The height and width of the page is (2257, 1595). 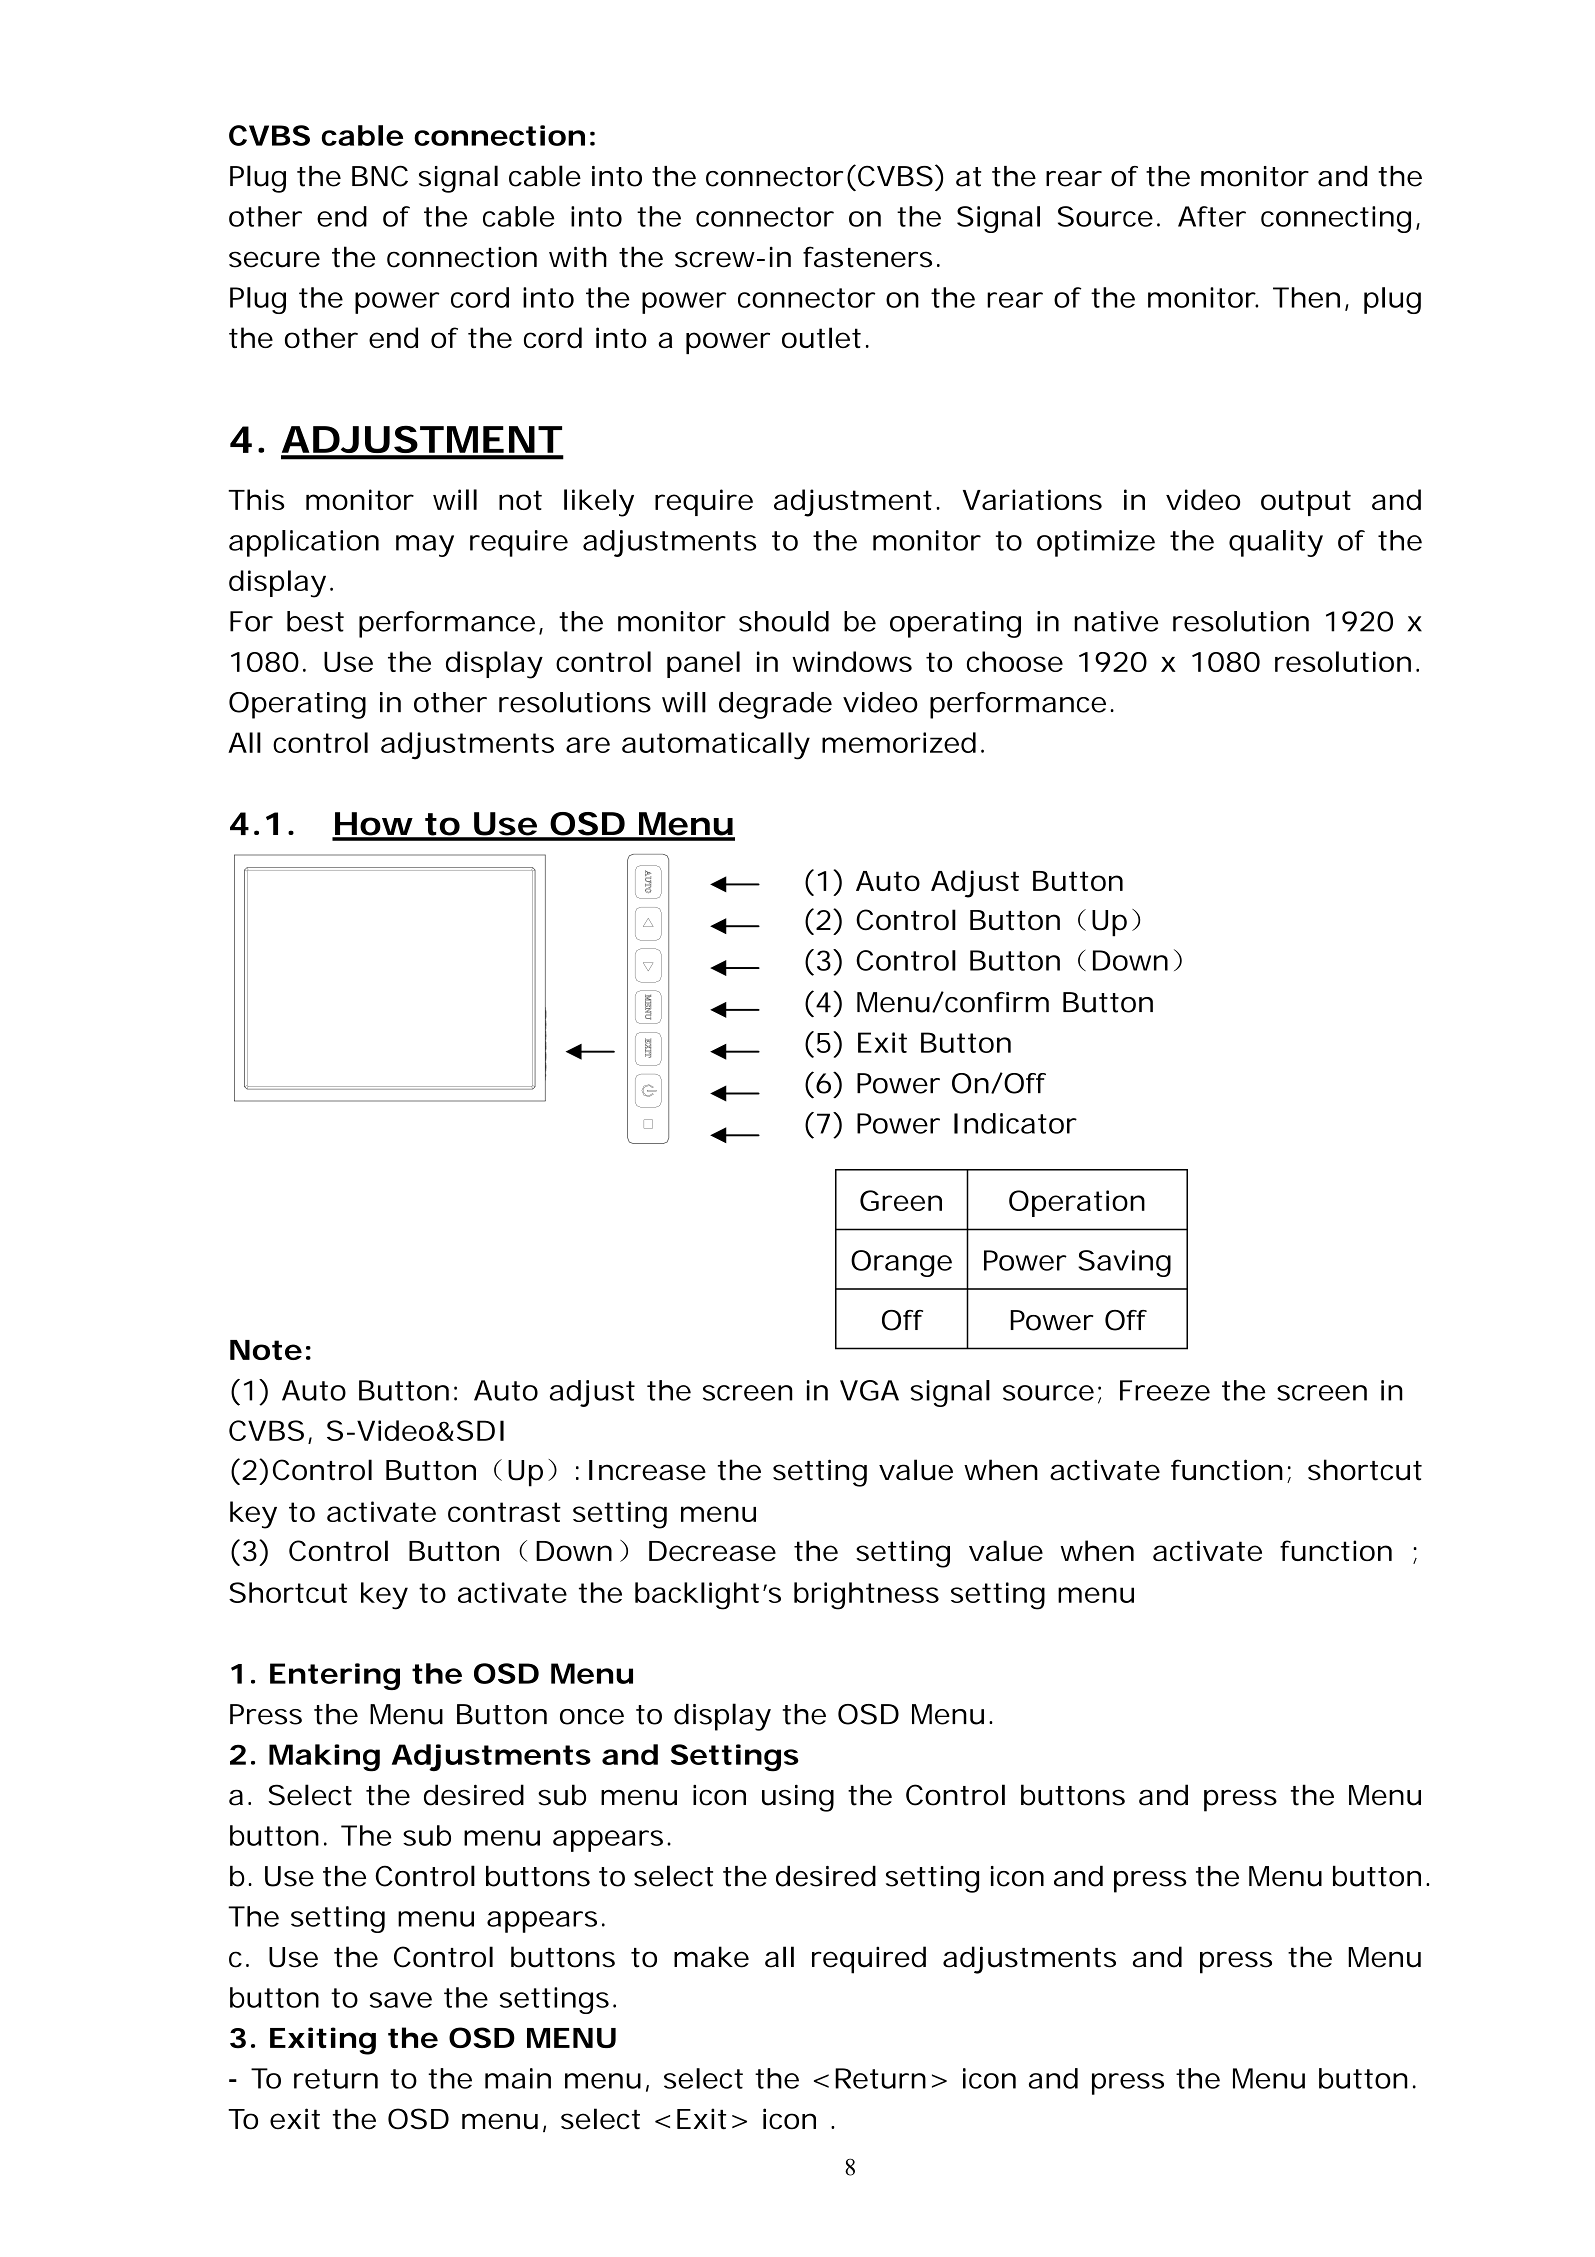 I want to click on Green, so click(x=901, y=1200).
